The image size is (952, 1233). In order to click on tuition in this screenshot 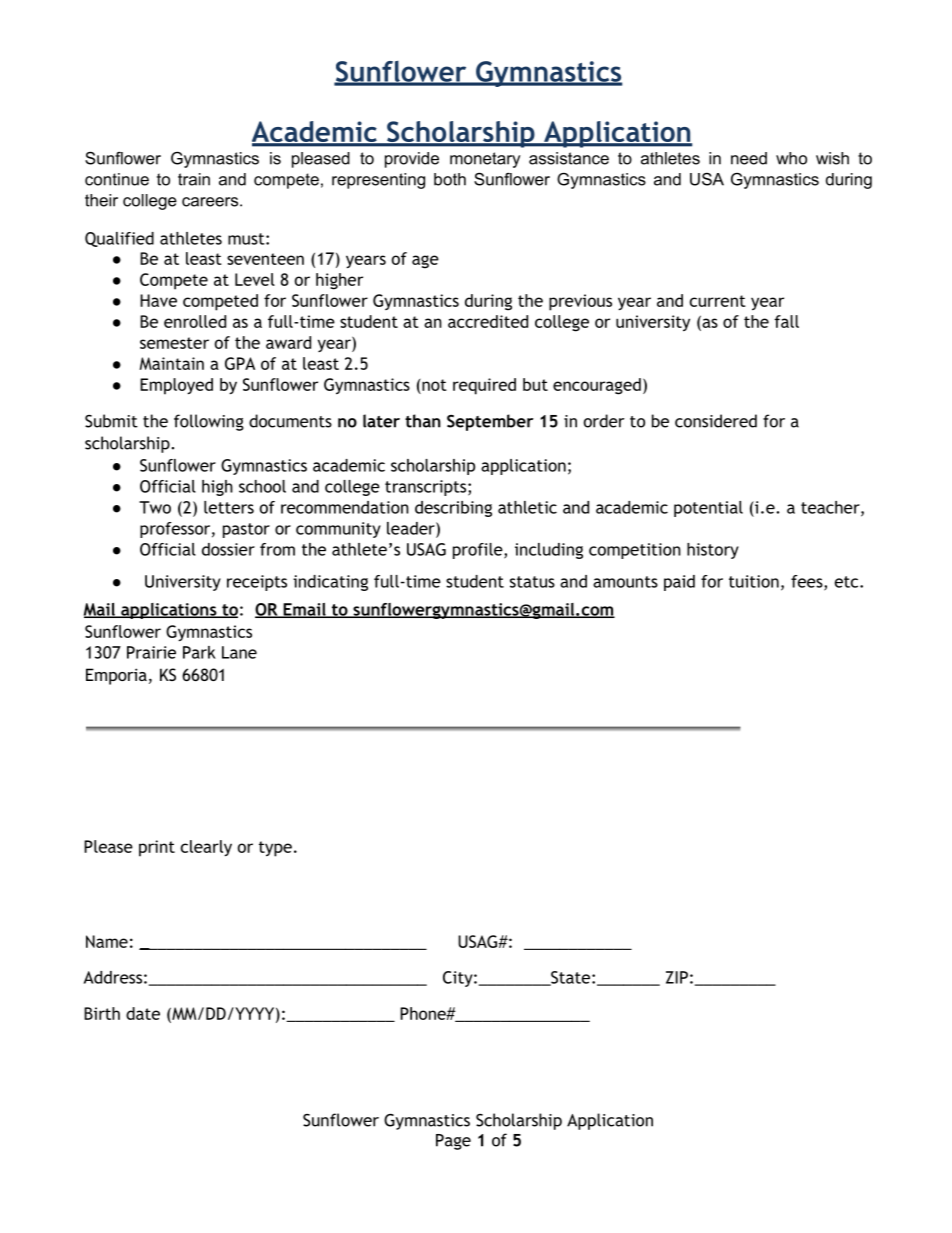, I will do `click(754, 581)`.
